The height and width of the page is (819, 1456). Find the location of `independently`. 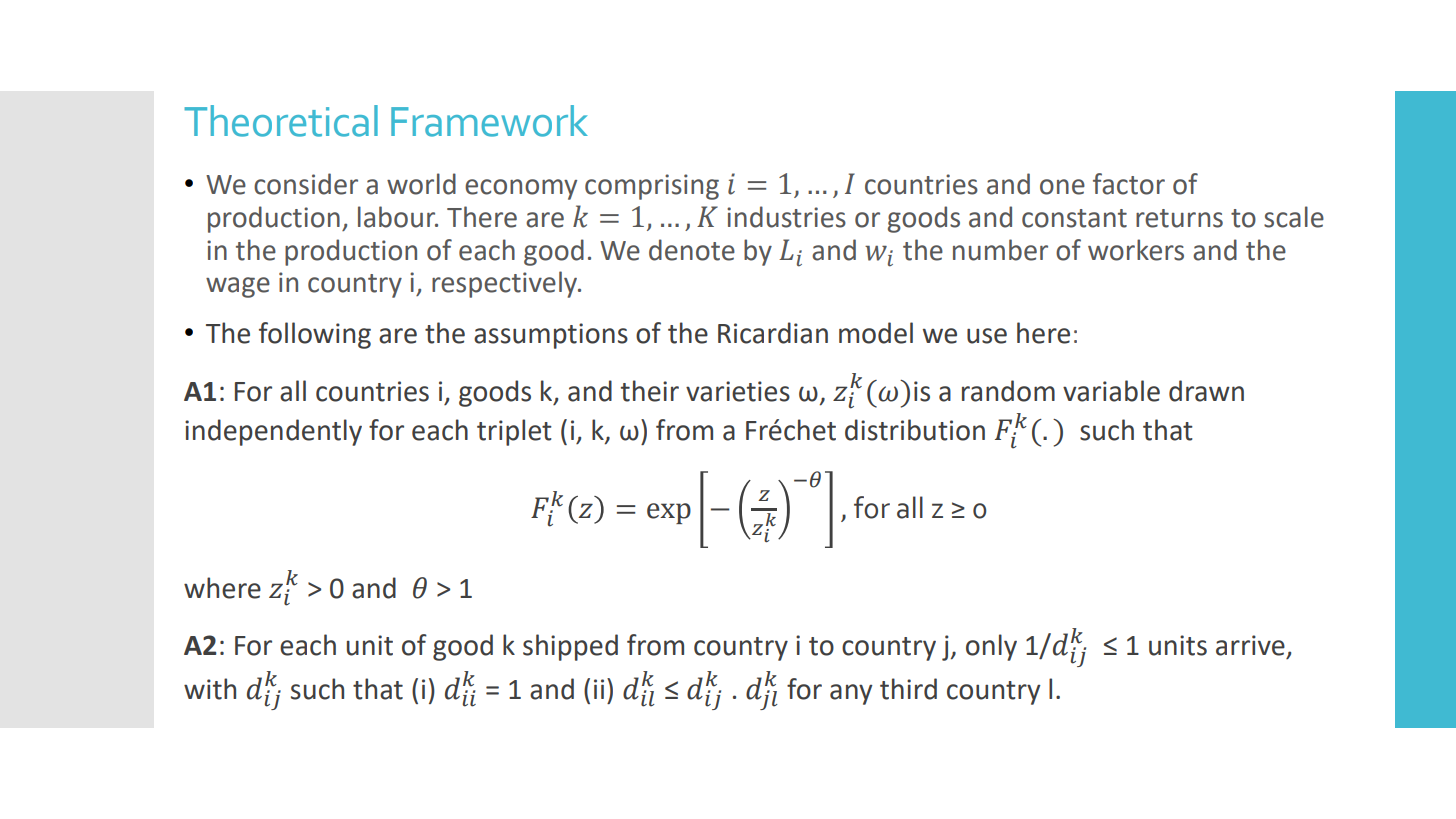

independently is located at coordinates (273, 432).
